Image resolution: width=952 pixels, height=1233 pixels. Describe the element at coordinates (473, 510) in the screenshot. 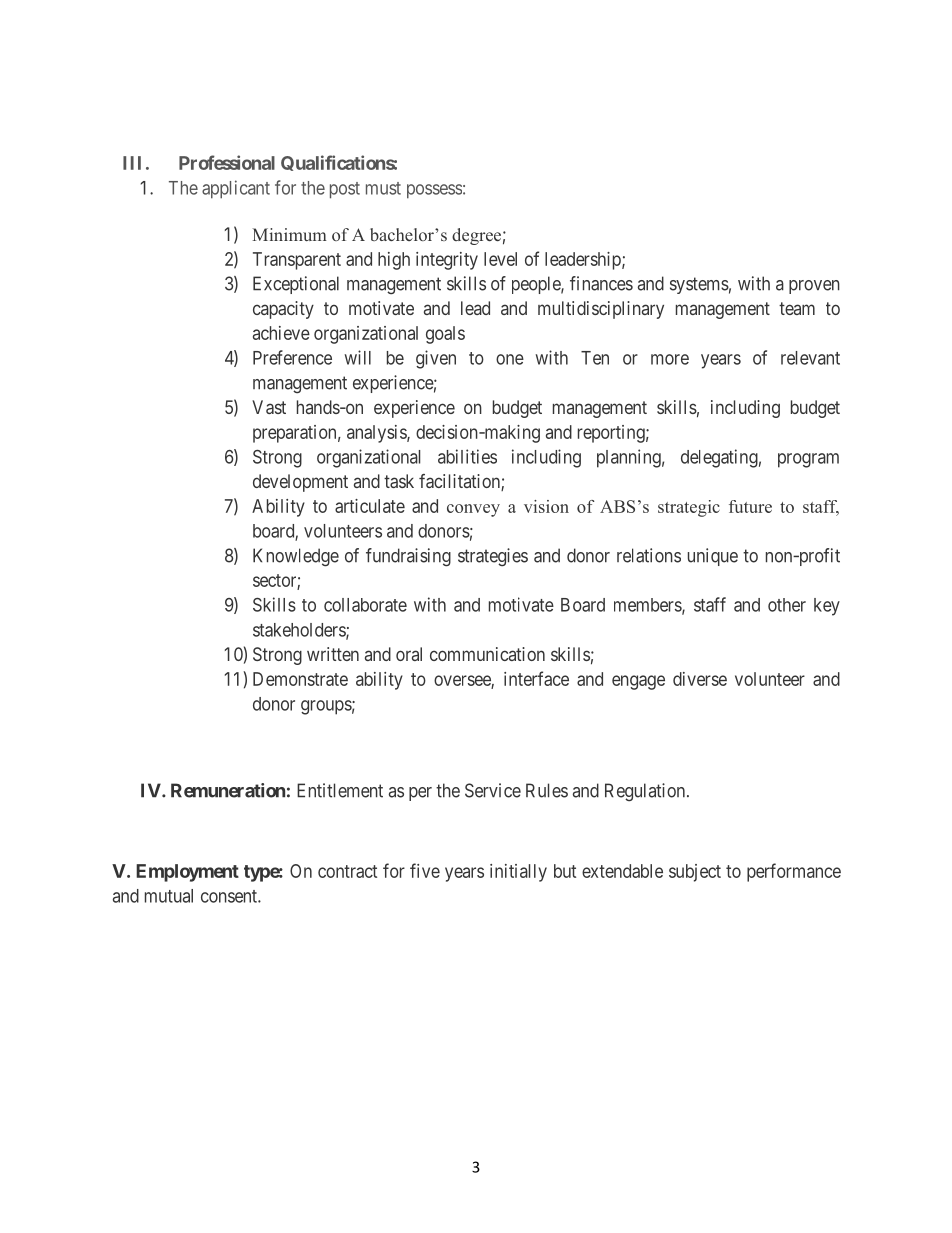

I see `convey` at that location.
